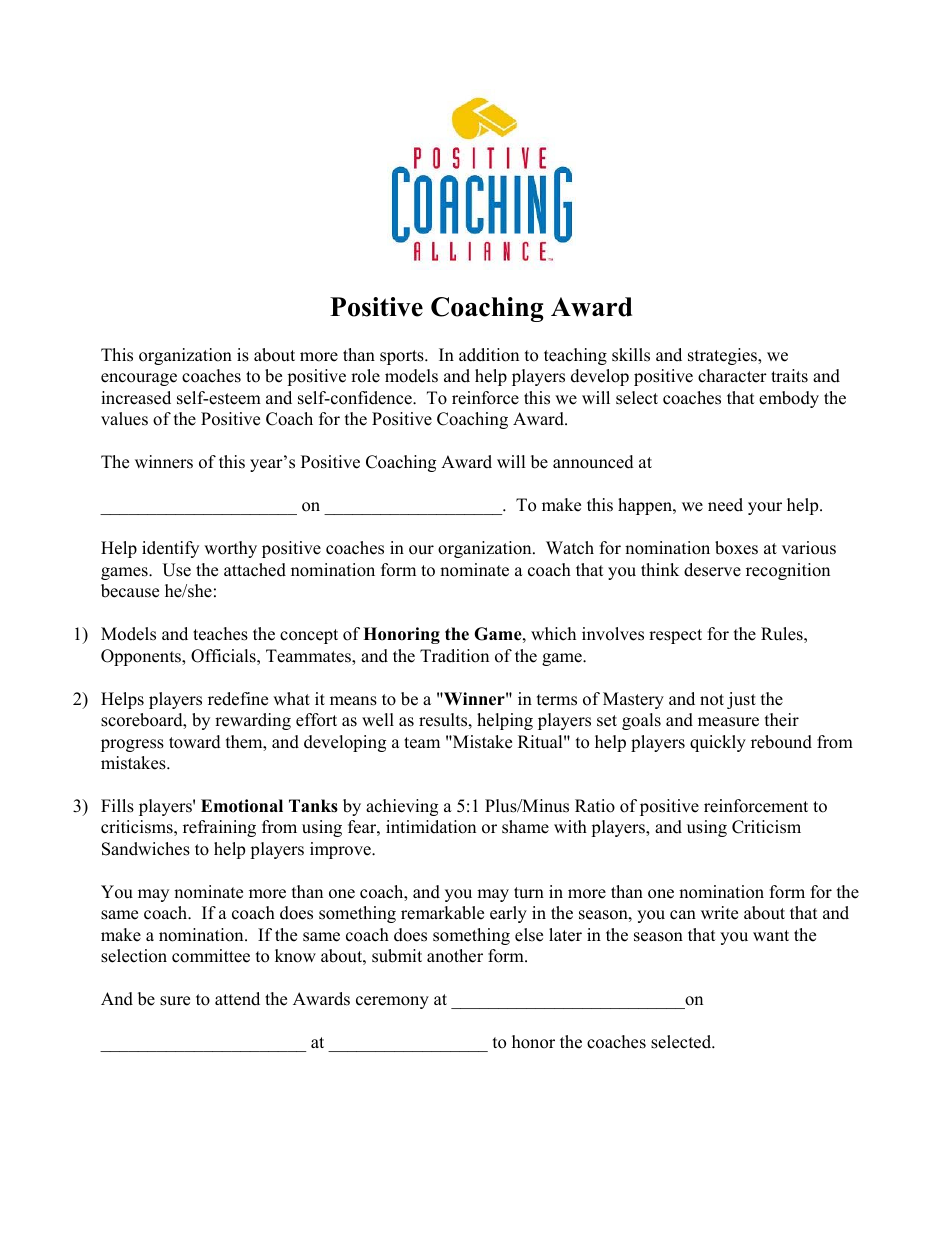 This document has height=1233, width=952. Describe the element at coordinates (139, 379) in the document. I see `encourage` at that location.
